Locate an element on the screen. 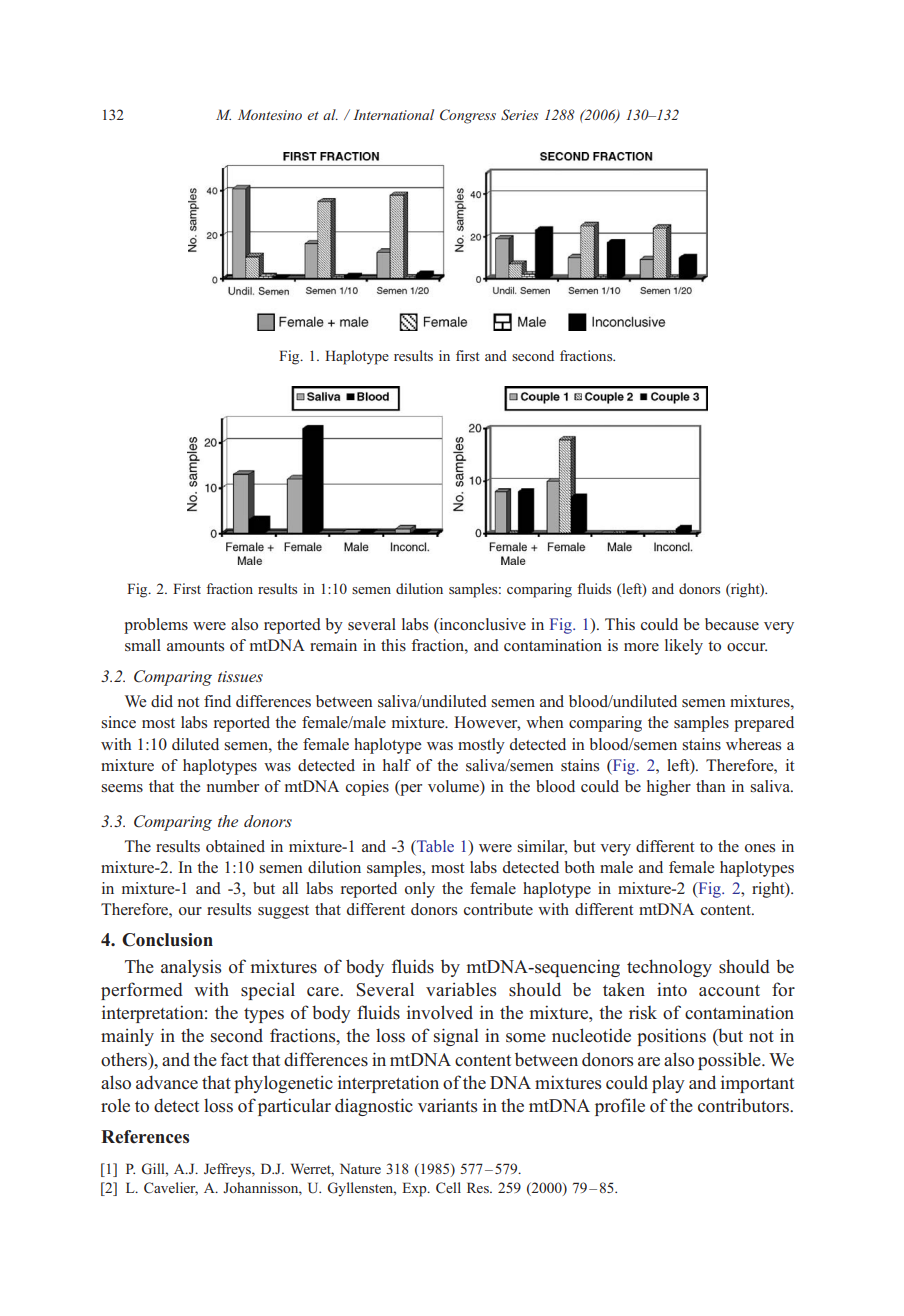 The width and height of the screenshot is (904, 1316). remain is located at coordinates (333, 645).
